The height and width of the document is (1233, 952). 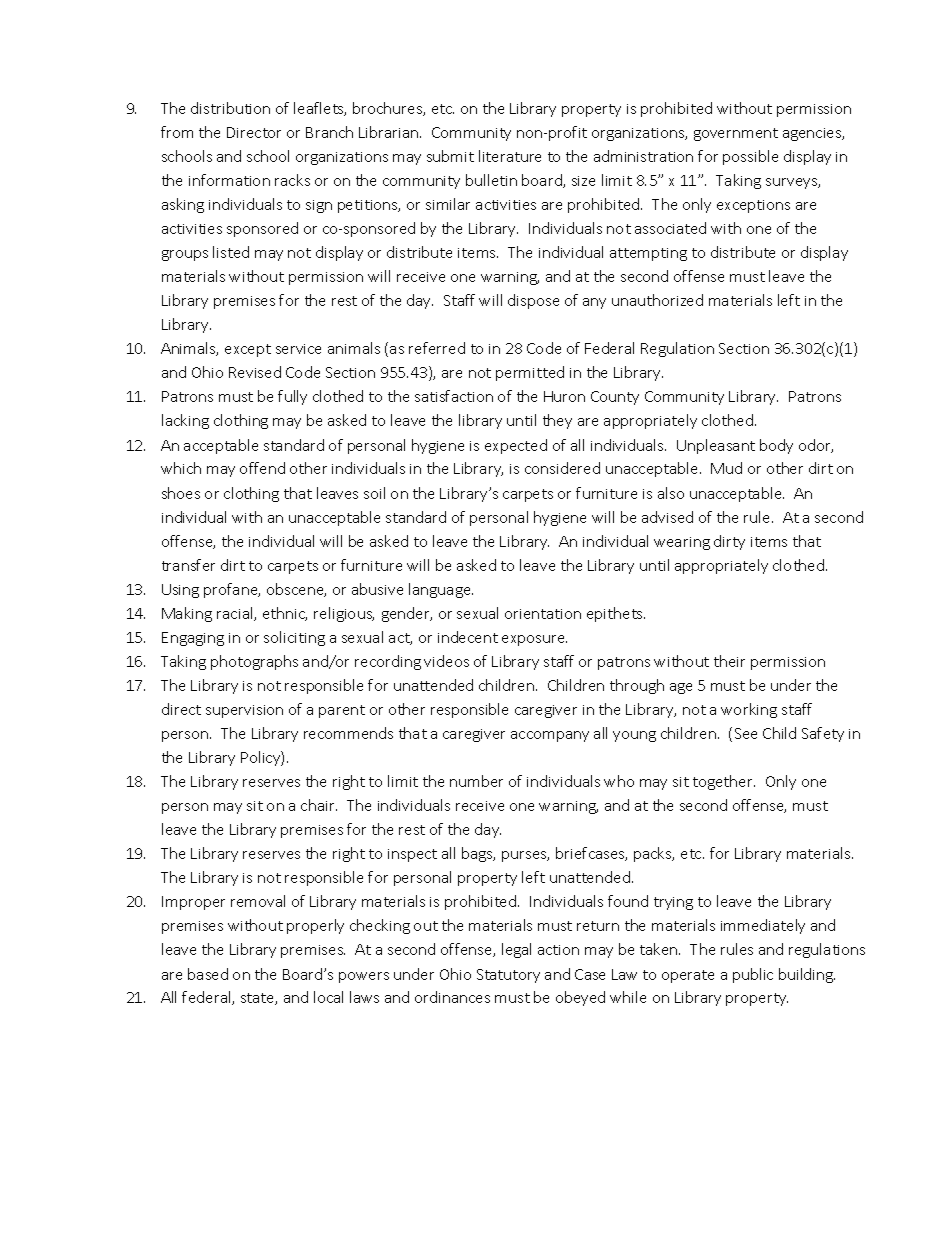 What do you see at coordinates (510, 156) in the document?
I see `literature` at bounding box center [510, 156].
